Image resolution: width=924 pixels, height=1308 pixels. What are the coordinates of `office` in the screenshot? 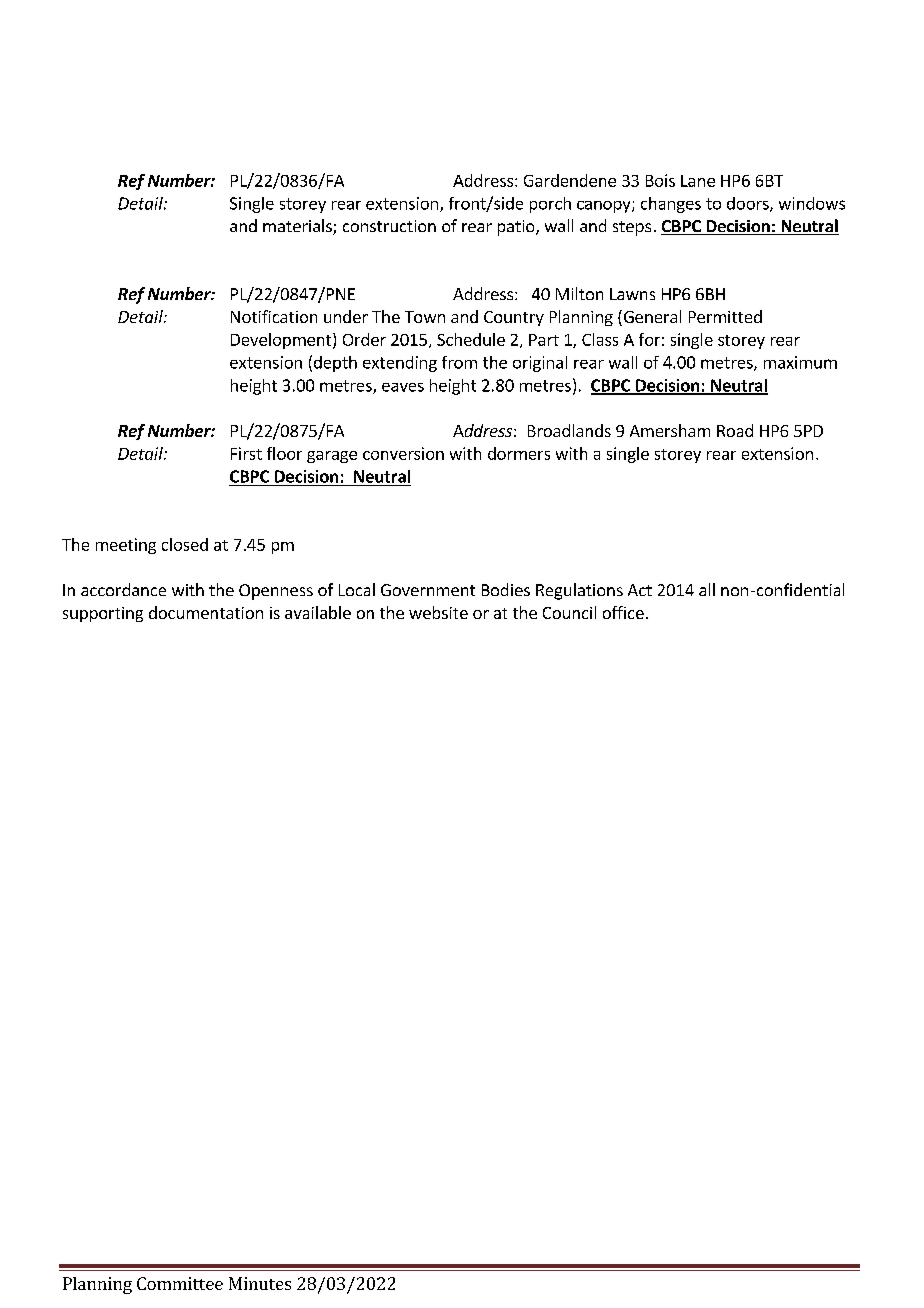 It's located at (623, 612).
